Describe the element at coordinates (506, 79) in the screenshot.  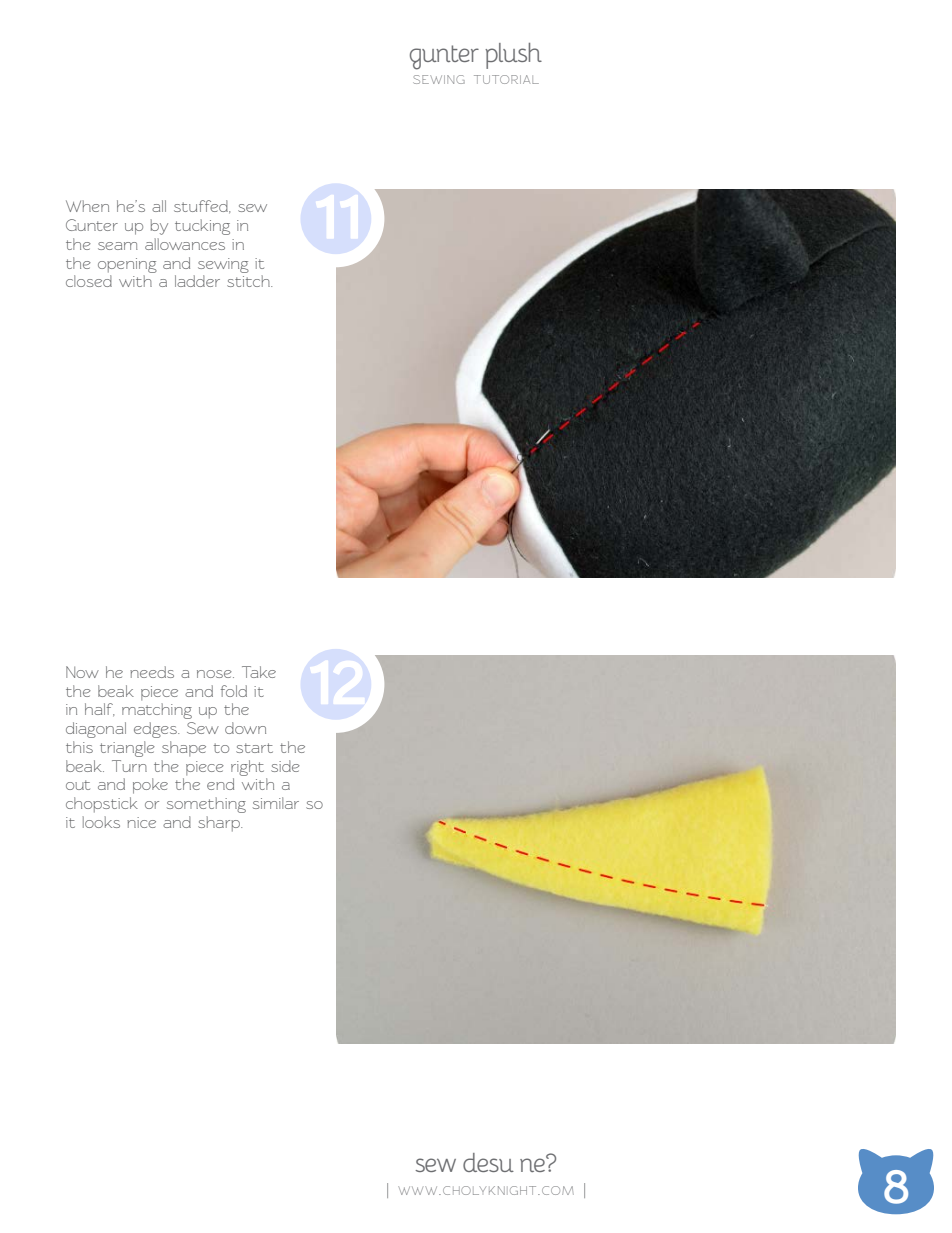
I see `tutorial` at that location.
